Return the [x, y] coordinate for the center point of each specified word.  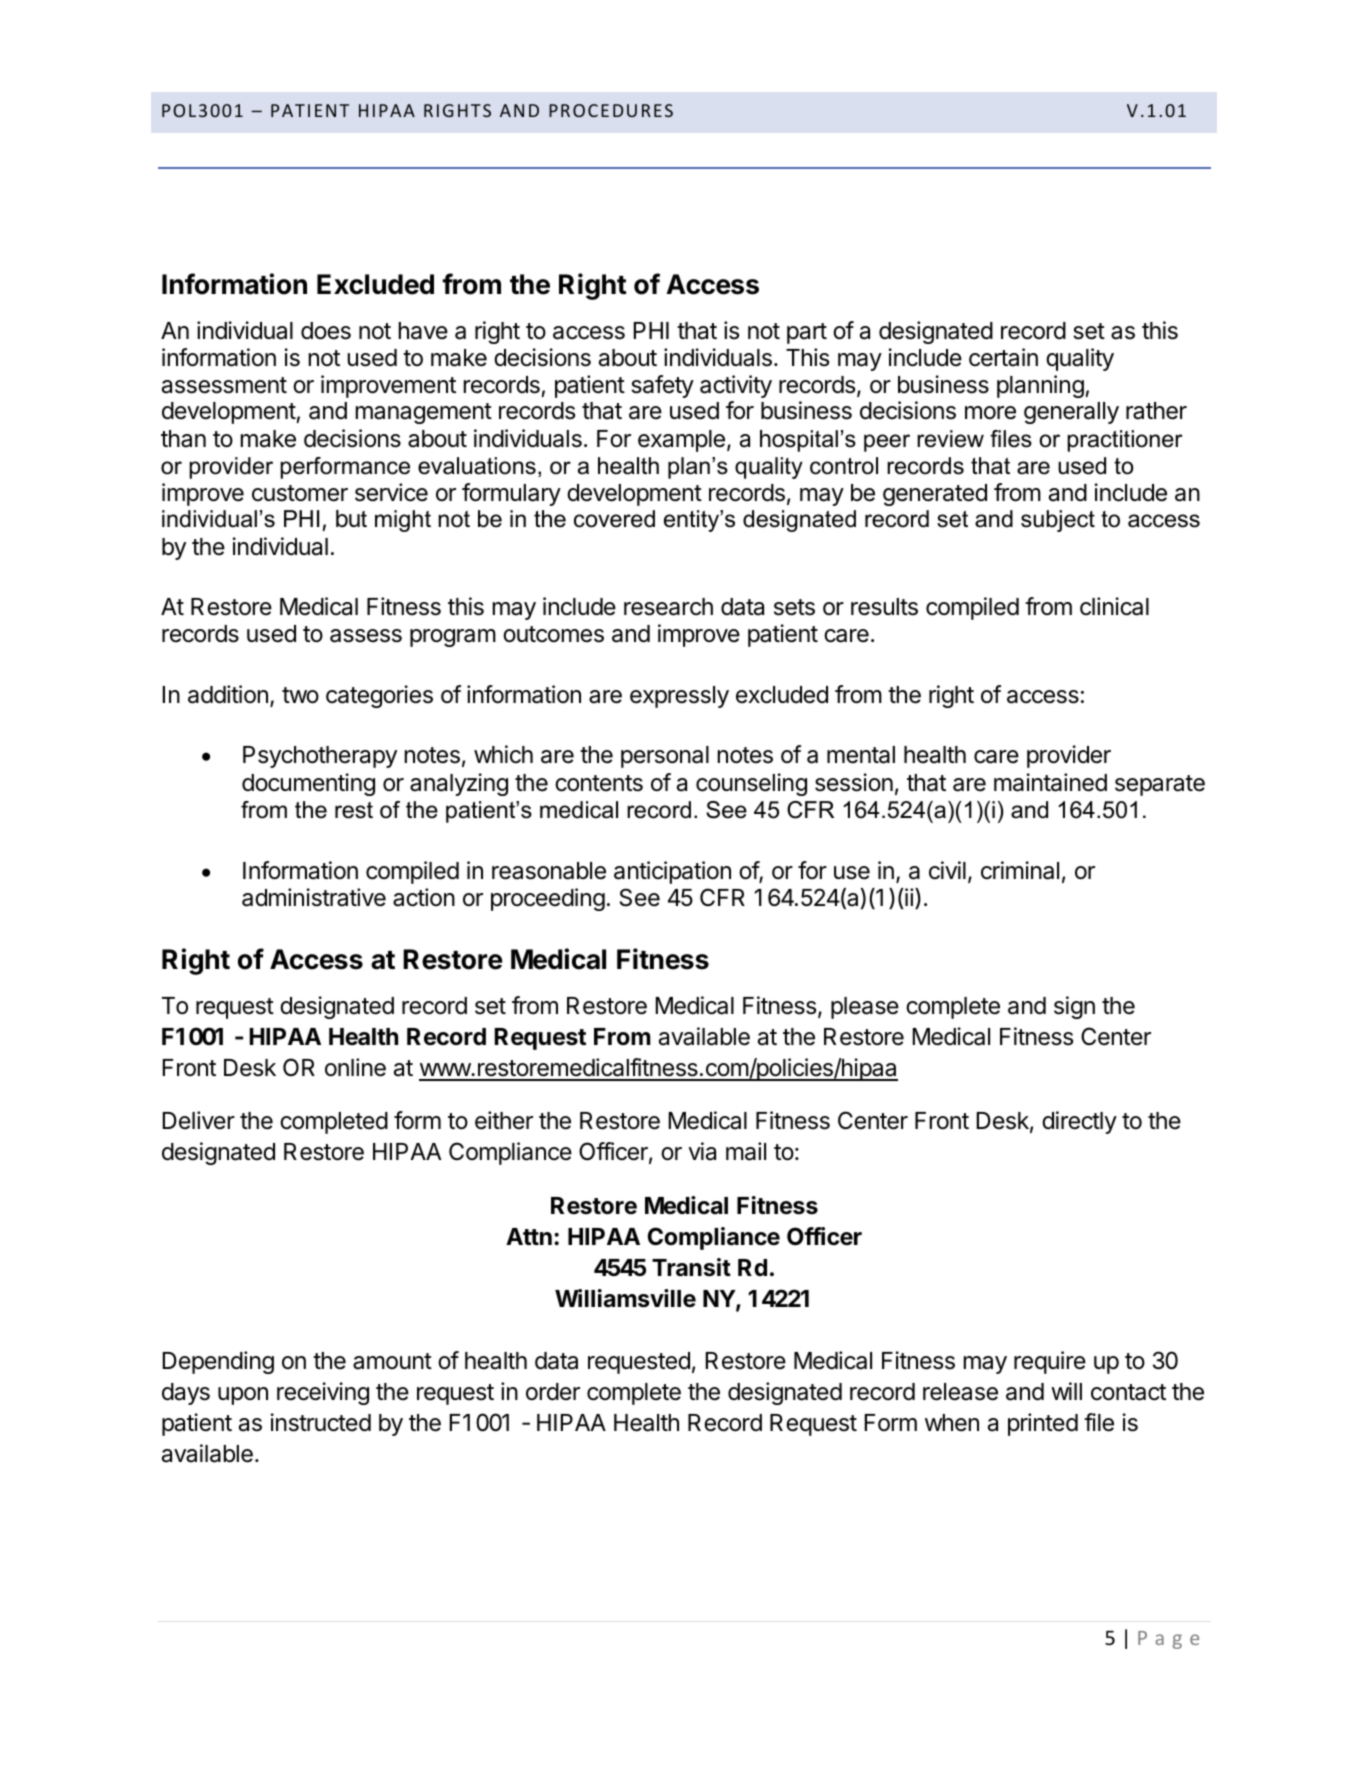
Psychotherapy [320, 757]
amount [392, 1361]
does [326, 331]
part [807, 333]
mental [861, 755]
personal [665, 757]
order [553, 1392]
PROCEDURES [611, 110]
